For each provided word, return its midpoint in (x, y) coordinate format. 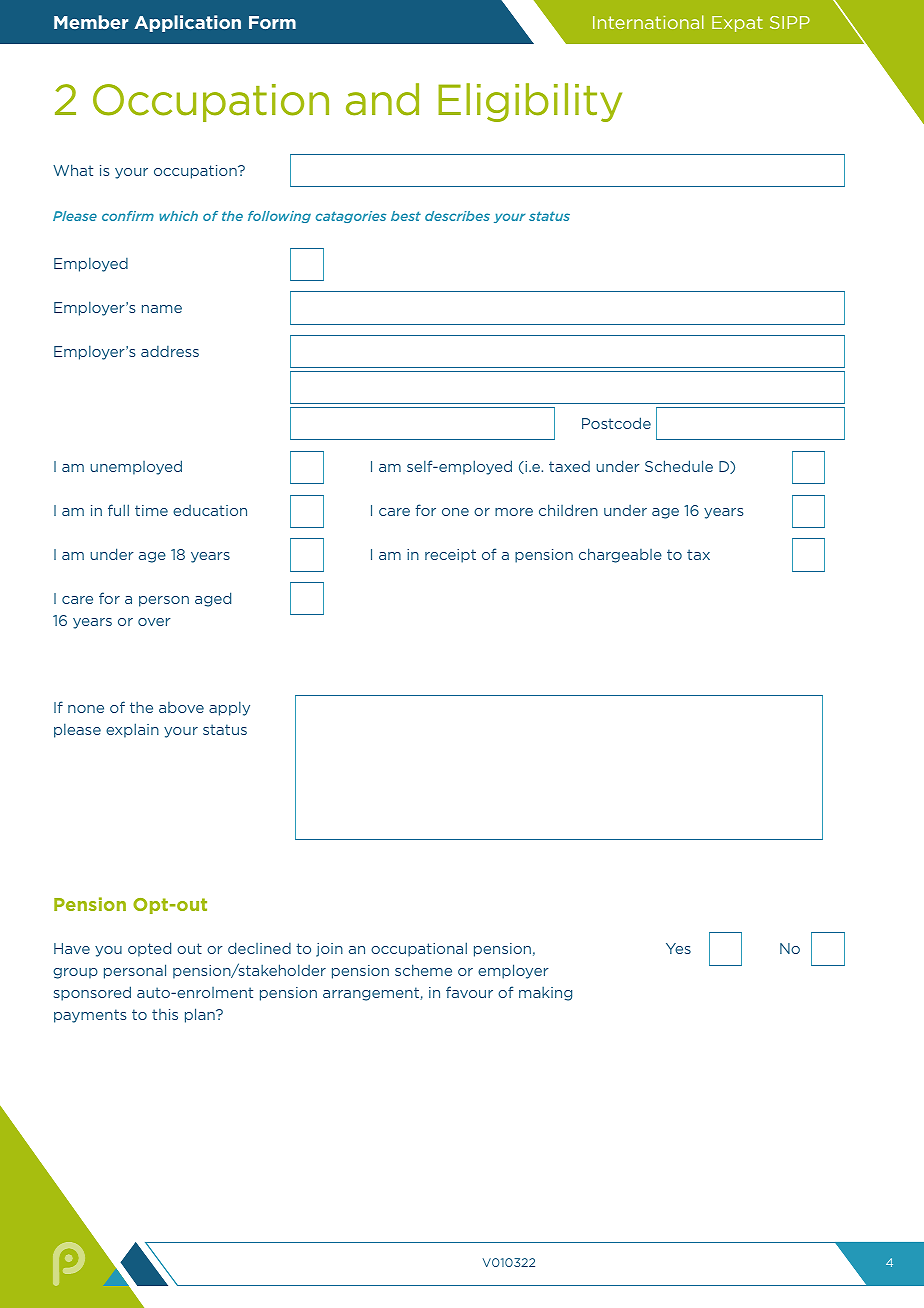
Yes (678, 948)
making (545, 994)
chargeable (620, 555)
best (406, 216)
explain (132, 730)
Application (187, 23)
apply (229, 708)
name (162, 309)
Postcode (616, 423)
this (165, 1014)
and (382, 99)
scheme (423, 970)
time (151, 510)
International (648, 22)
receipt (450, 556)
